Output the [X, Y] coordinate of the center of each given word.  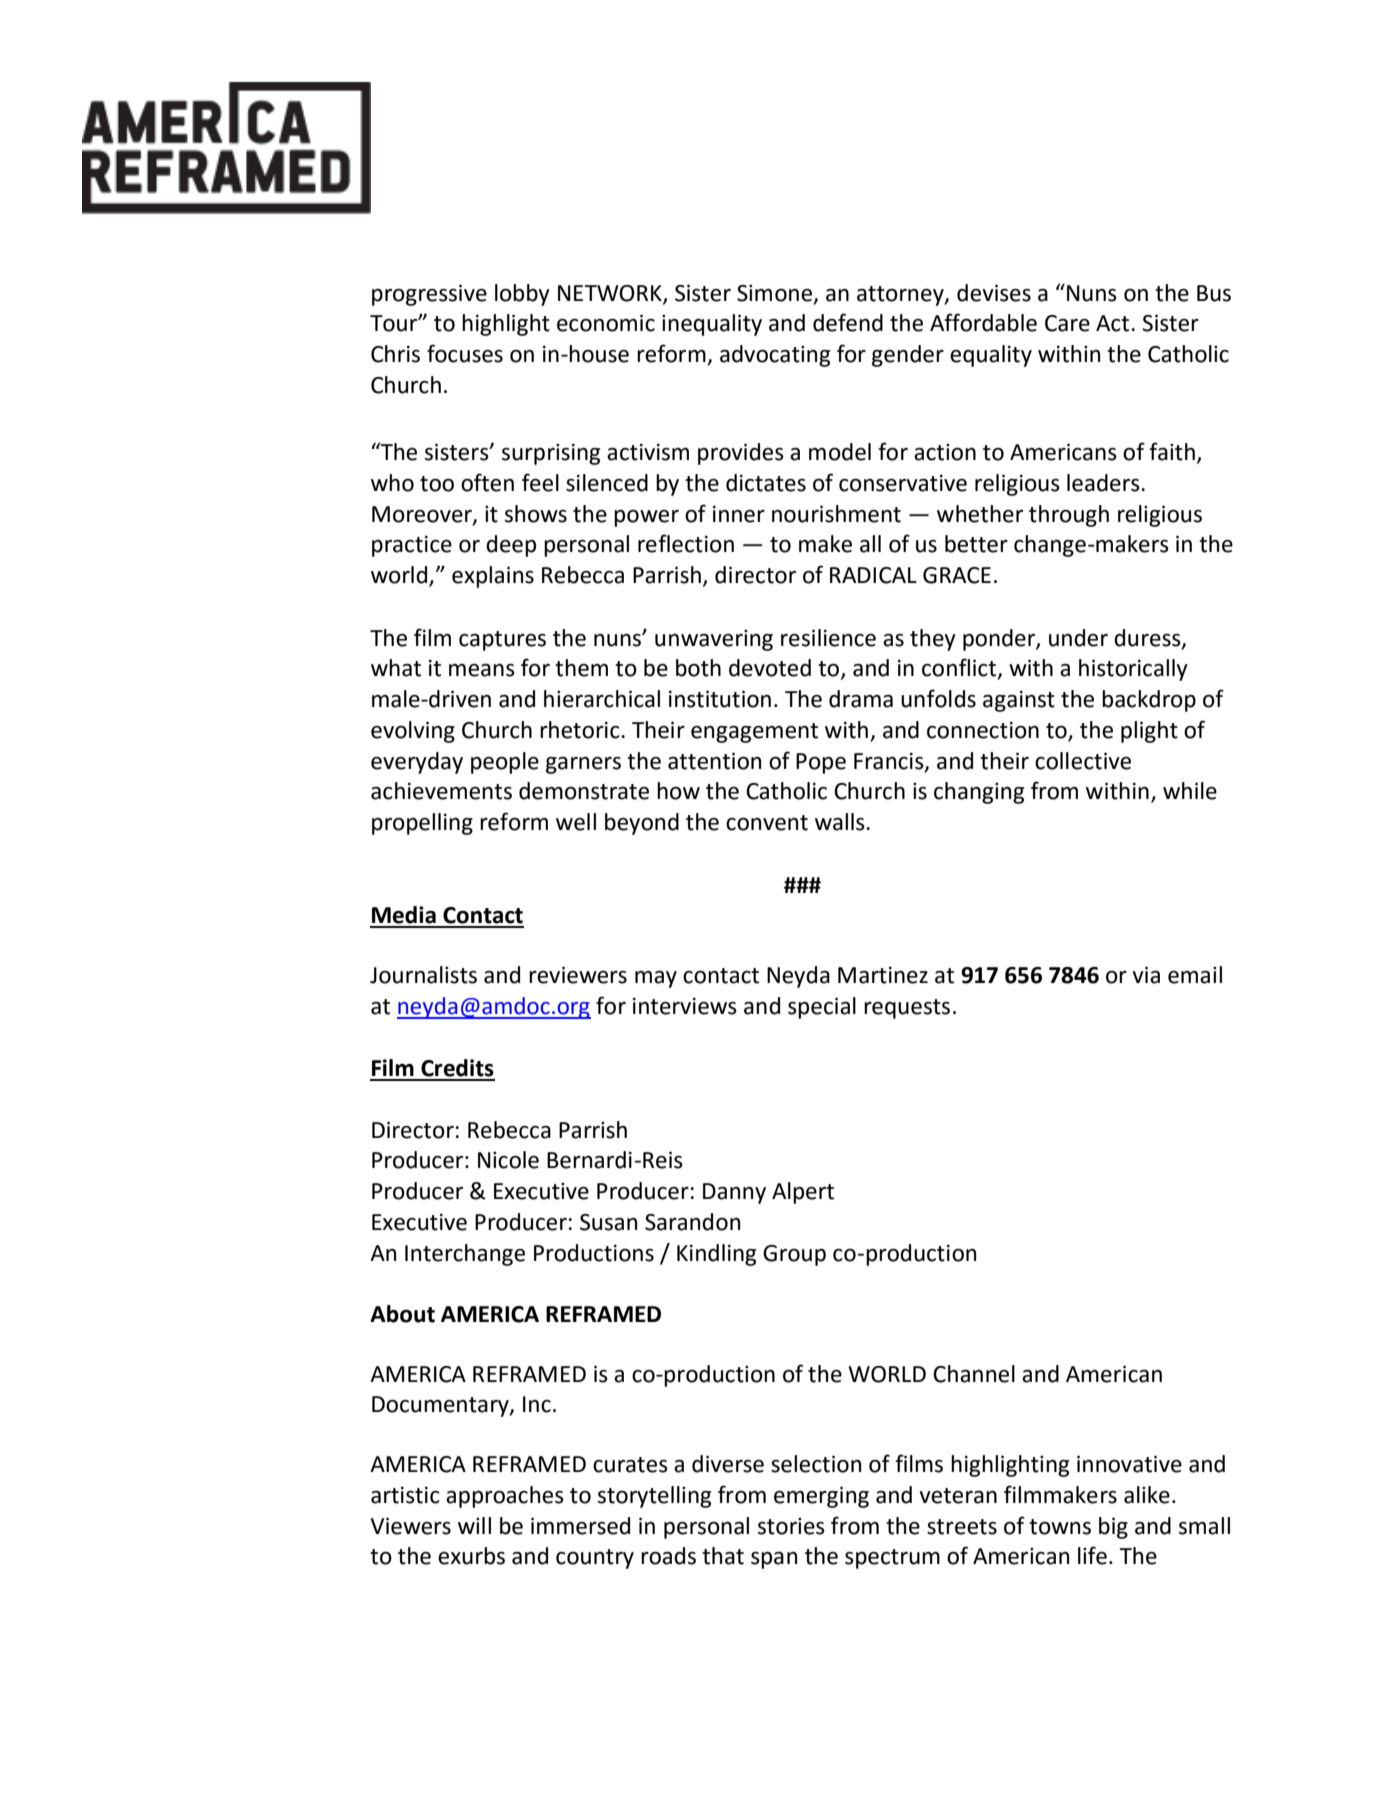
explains [493, 577]
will [474, 1525]
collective [1083, 761]
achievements [441, 791]
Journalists [423, 975]
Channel [974, 1374]
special [822, 1008]
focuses [465, 353]
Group [794, 1255]
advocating [775, 356]
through [1069, 516]
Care [1067, 323]
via [1146, 975]
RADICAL [873, 575]
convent [767, 823]
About [402, 1314]
